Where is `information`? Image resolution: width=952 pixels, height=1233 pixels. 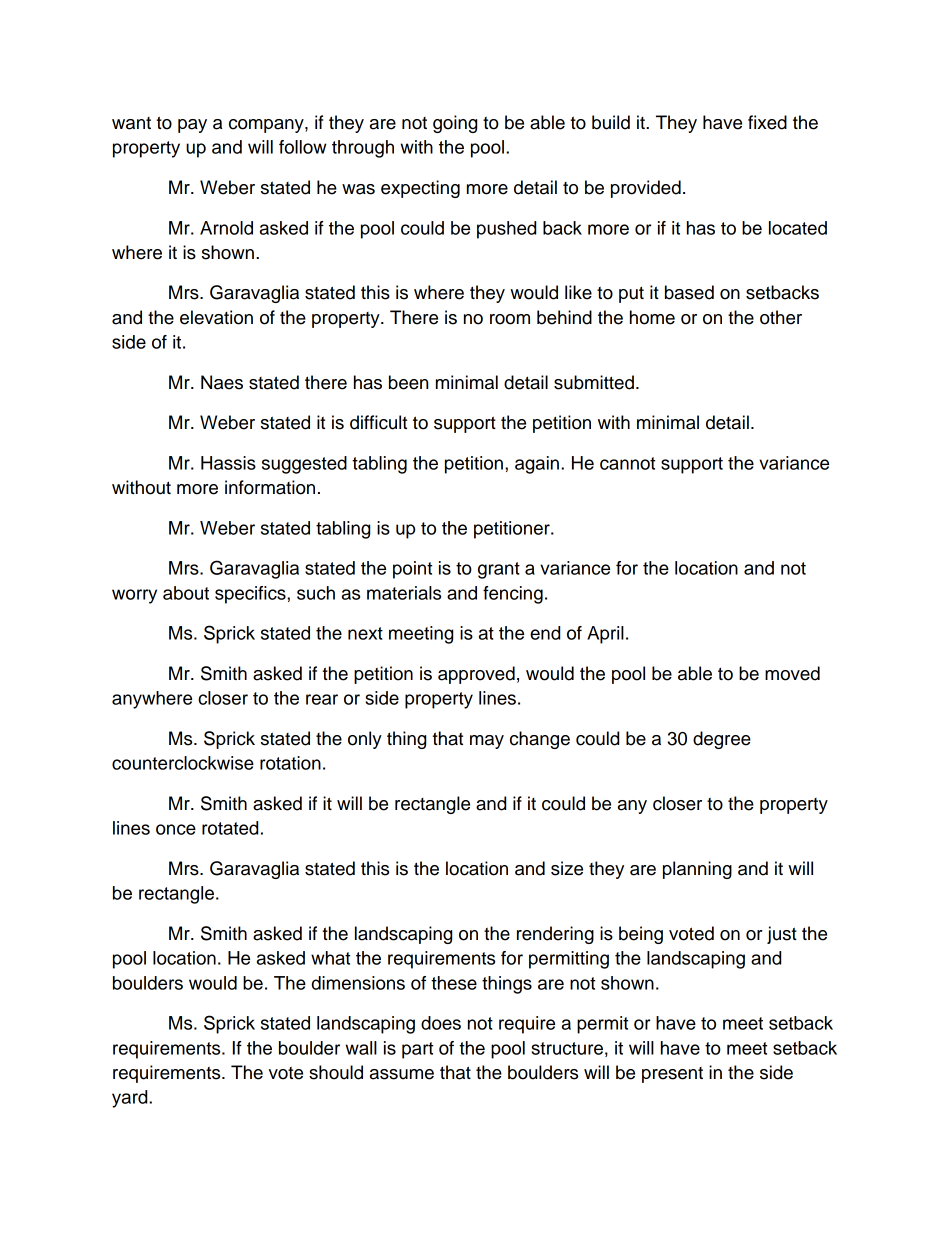 information is located at coordinates (270, 487).
